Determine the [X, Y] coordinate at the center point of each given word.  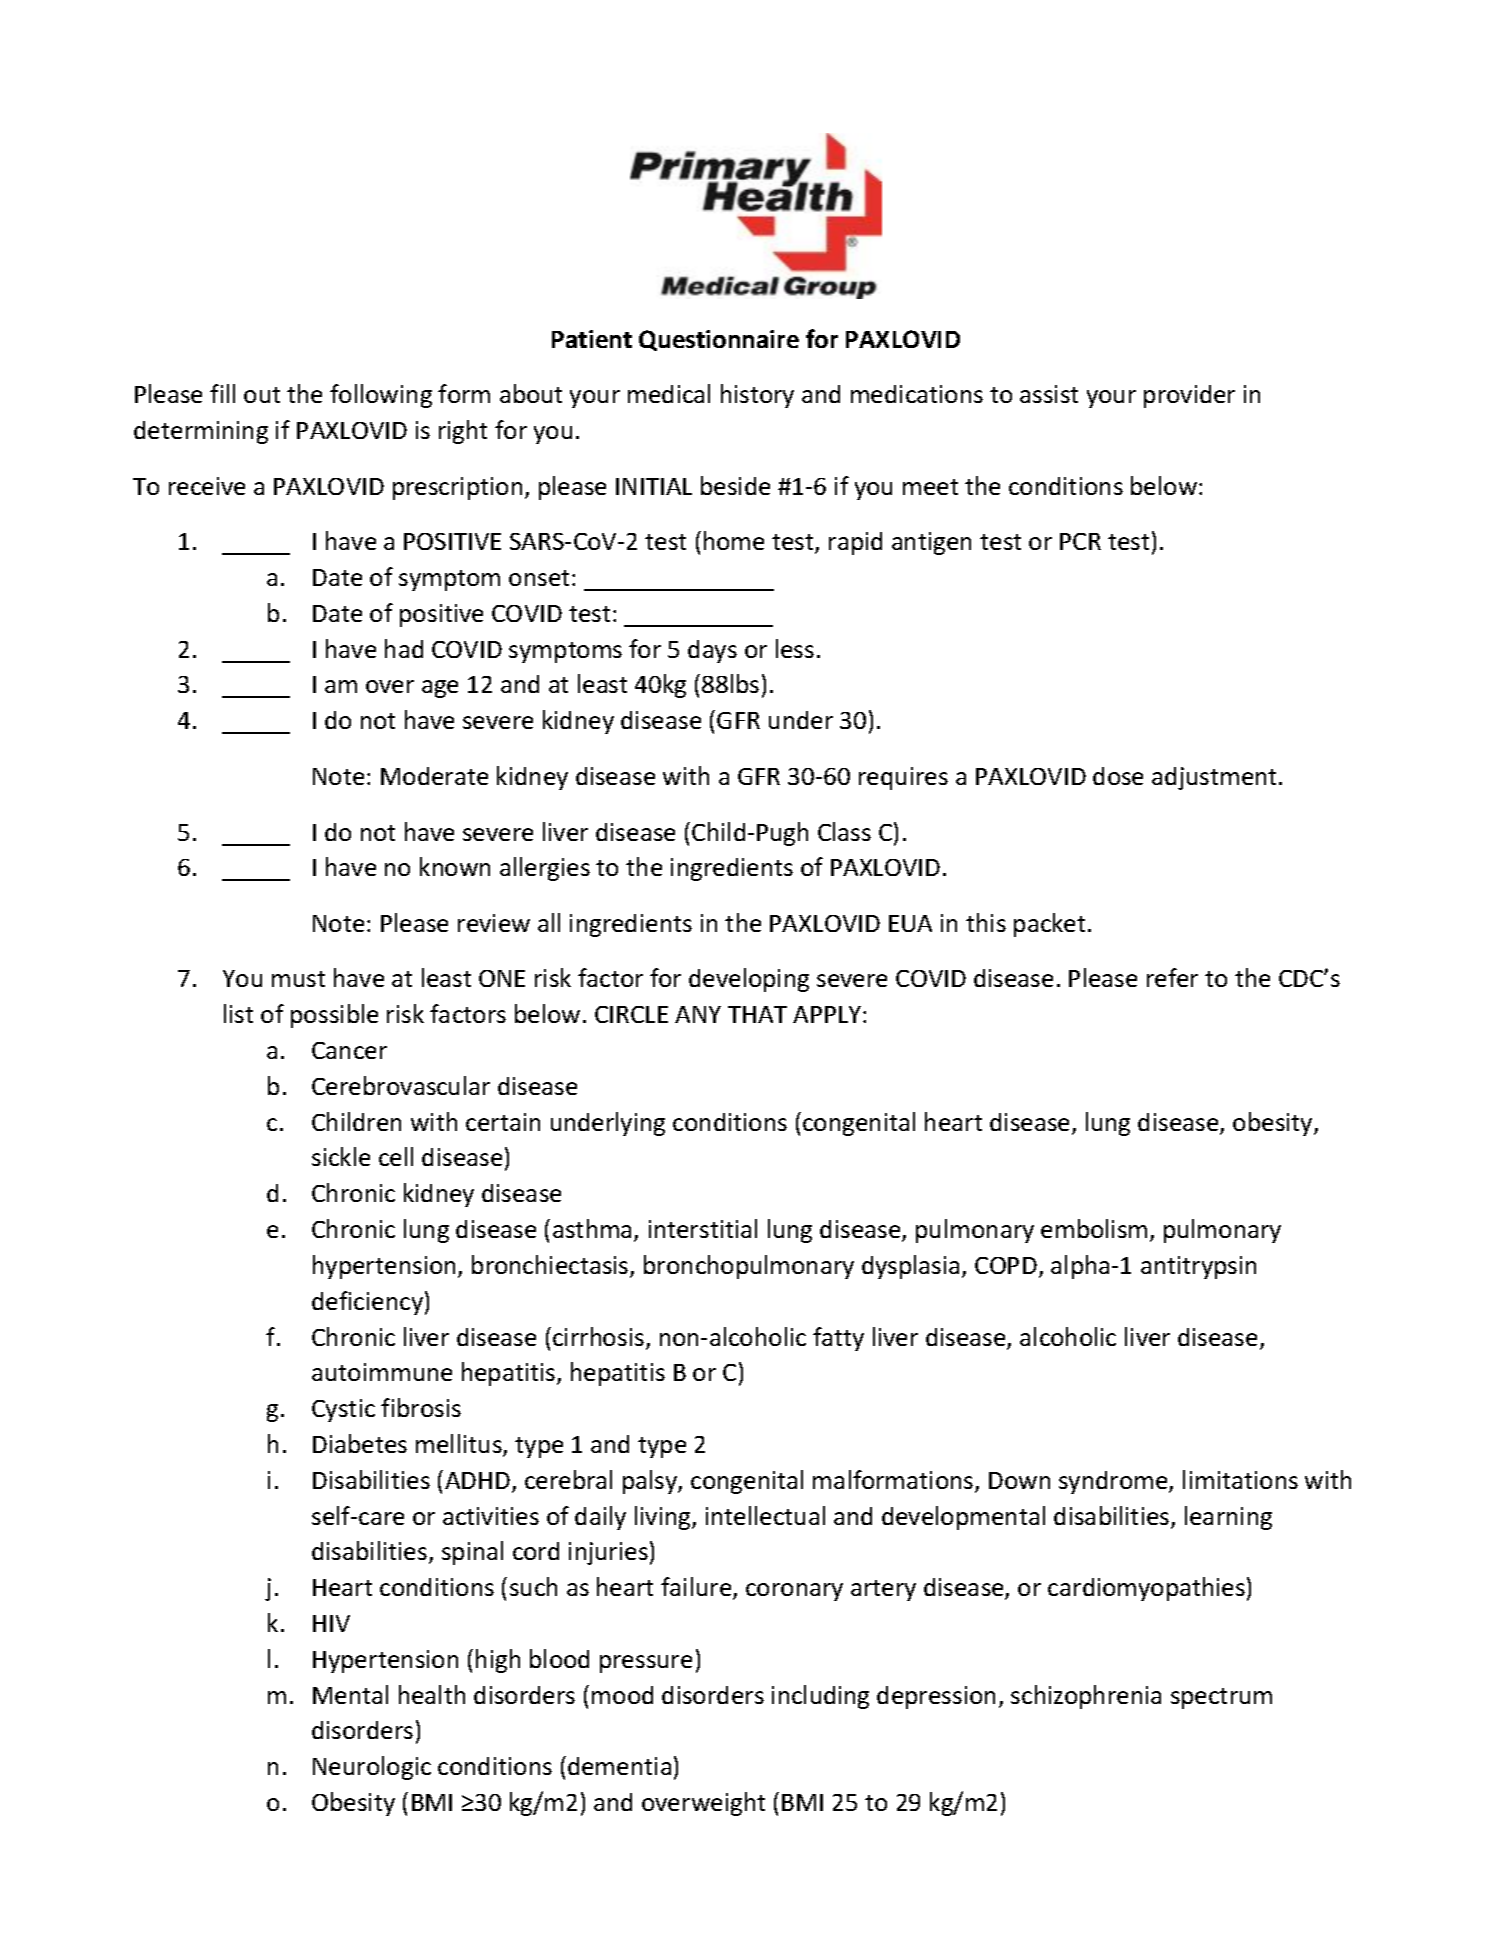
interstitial [703, 1228]
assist [1049, 394]
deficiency [367, 1303]
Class [844, 831]
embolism [1094, 1228]
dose [1118, 776]
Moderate [434, 776]
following [381, 396]
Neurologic [372, 1768]
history [757, 396]
